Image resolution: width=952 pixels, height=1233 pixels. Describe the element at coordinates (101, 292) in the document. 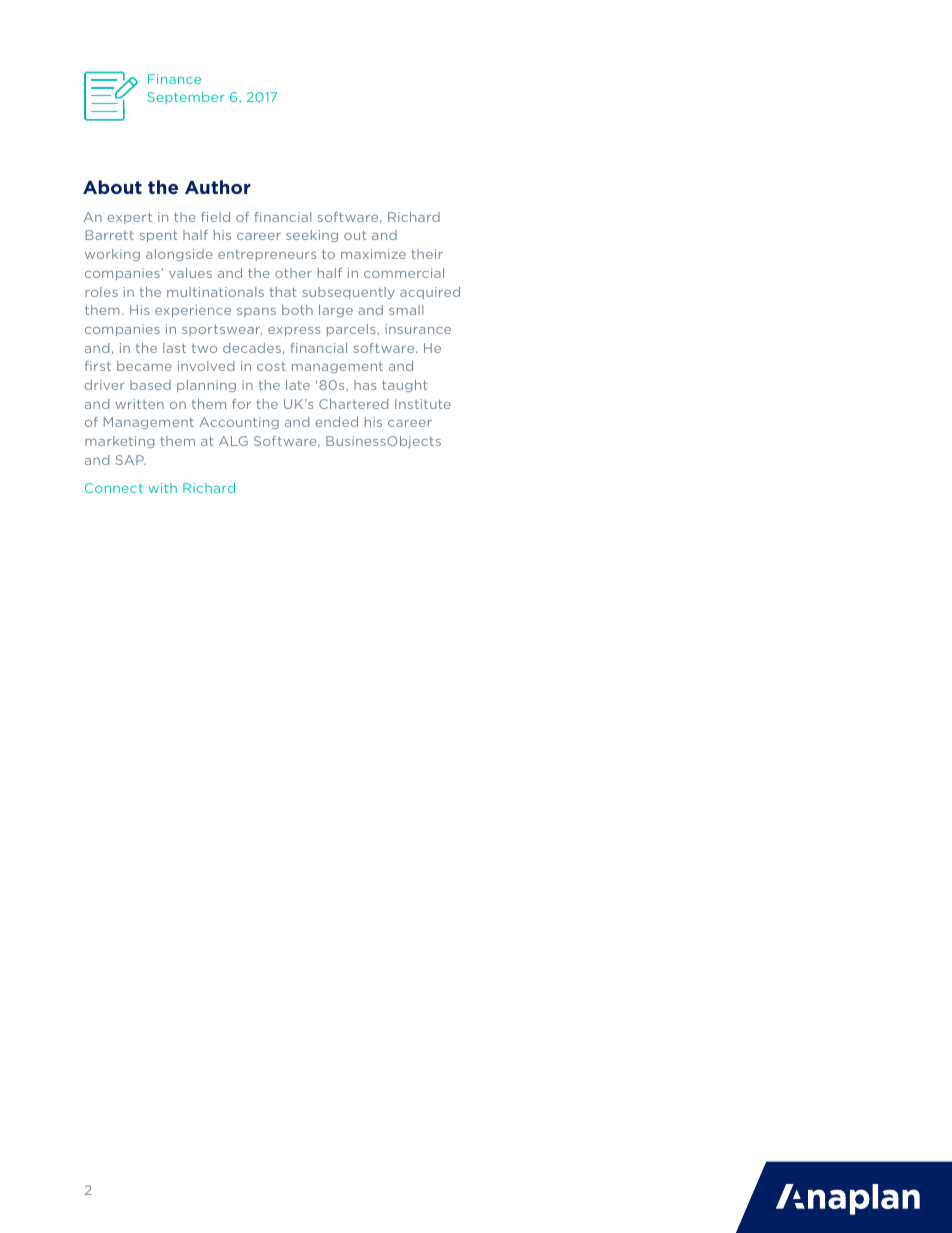

I see `roles` at that location.
